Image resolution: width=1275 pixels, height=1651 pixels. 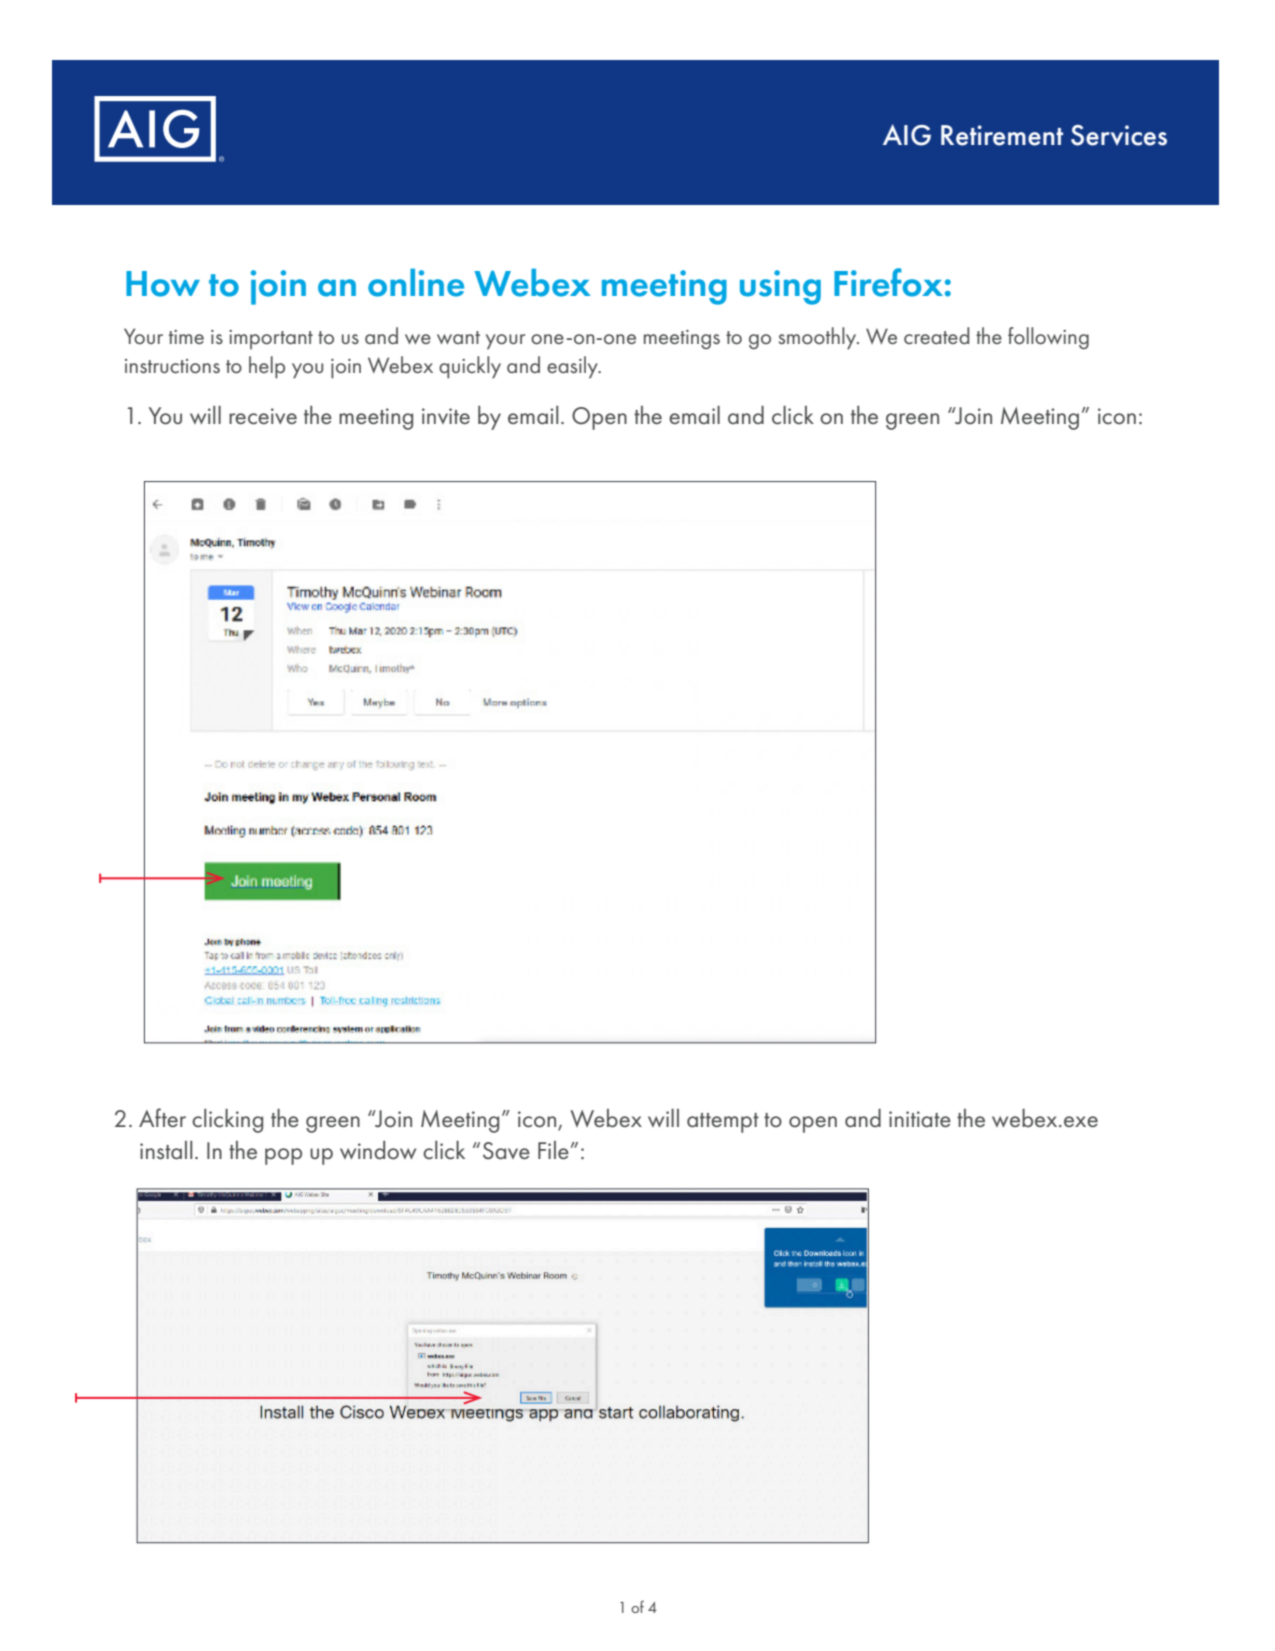 I want to click on Retirement, so click(x=1002, y=135).
